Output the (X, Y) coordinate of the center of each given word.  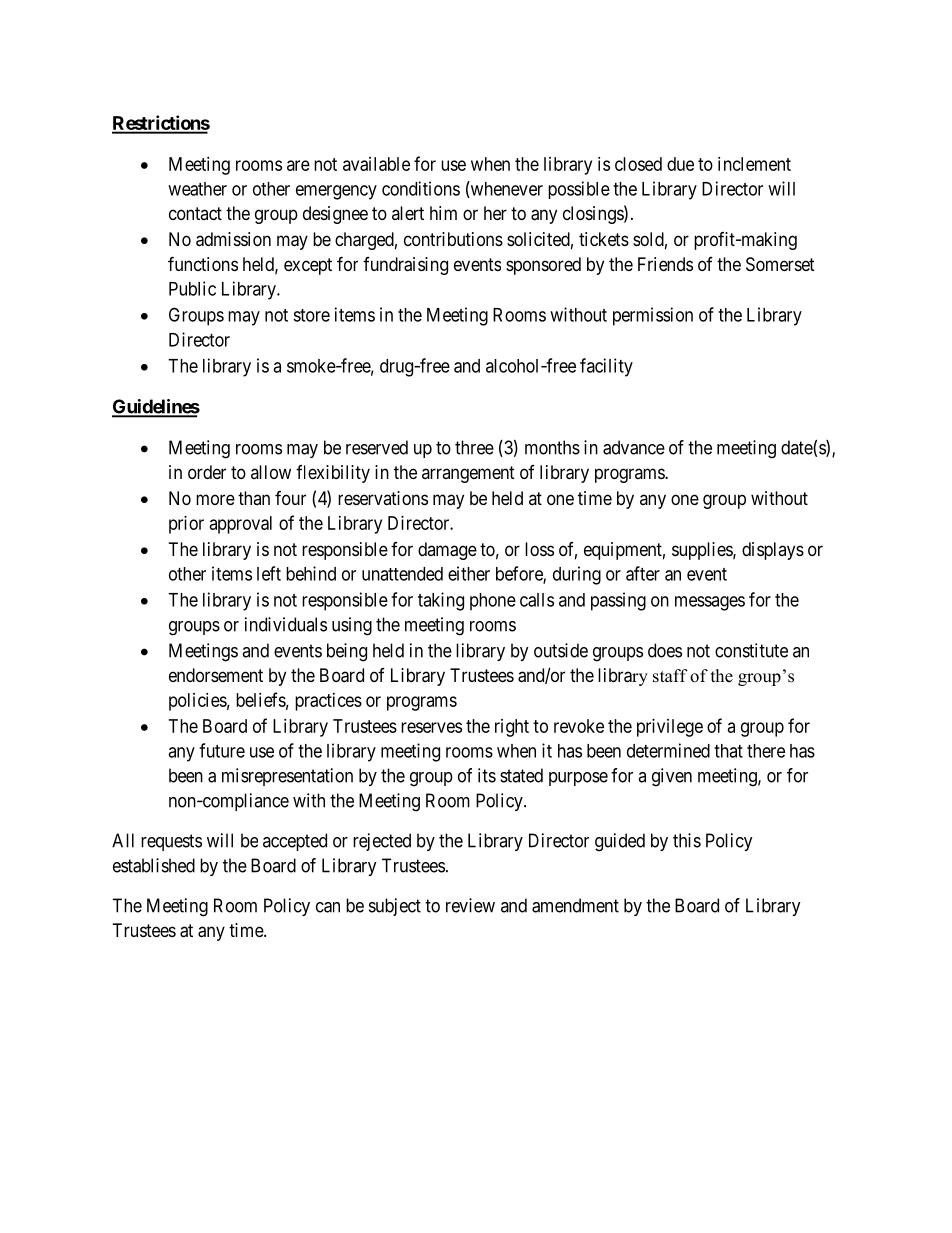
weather (197, 189)
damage (447, 551)
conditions (421, 188)
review (470, 905)
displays (773, 551)
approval (241, 525)
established (154, 865)
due (680, 164)
